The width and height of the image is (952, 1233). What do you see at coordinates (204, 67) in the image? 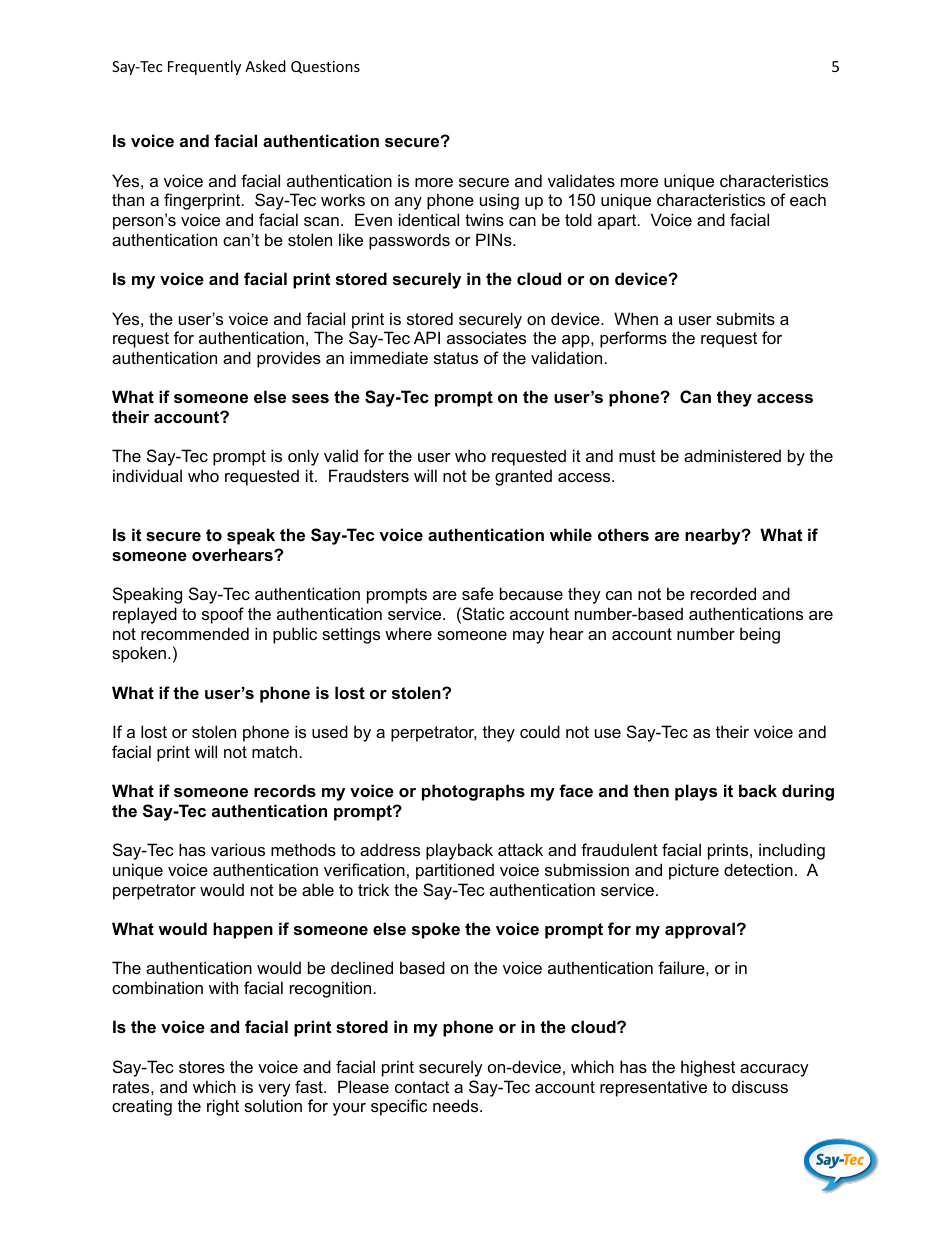
I see `Frequently` at bounding box center [204, 67].
